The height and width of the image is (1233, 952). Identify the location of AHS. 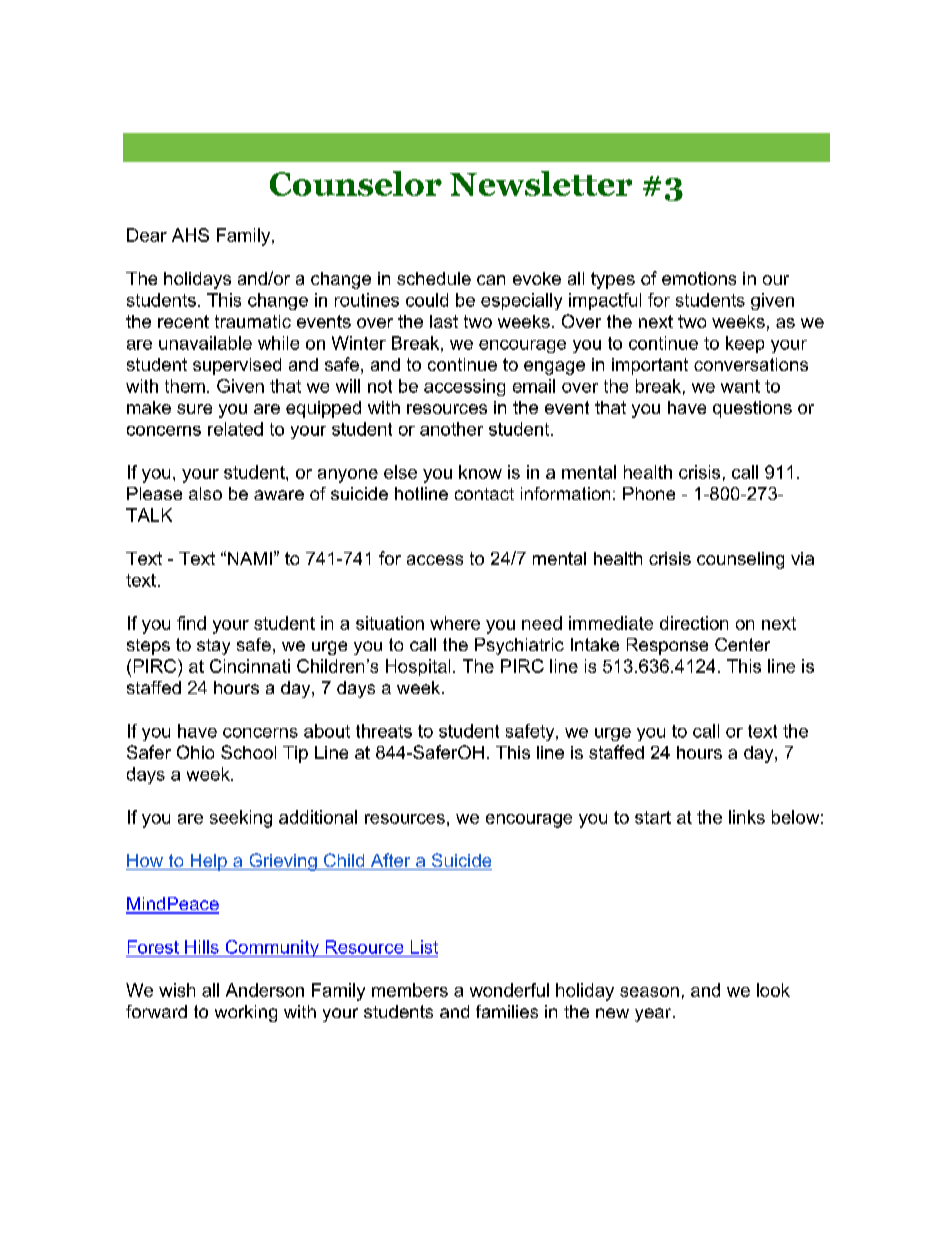
(190, 235).
